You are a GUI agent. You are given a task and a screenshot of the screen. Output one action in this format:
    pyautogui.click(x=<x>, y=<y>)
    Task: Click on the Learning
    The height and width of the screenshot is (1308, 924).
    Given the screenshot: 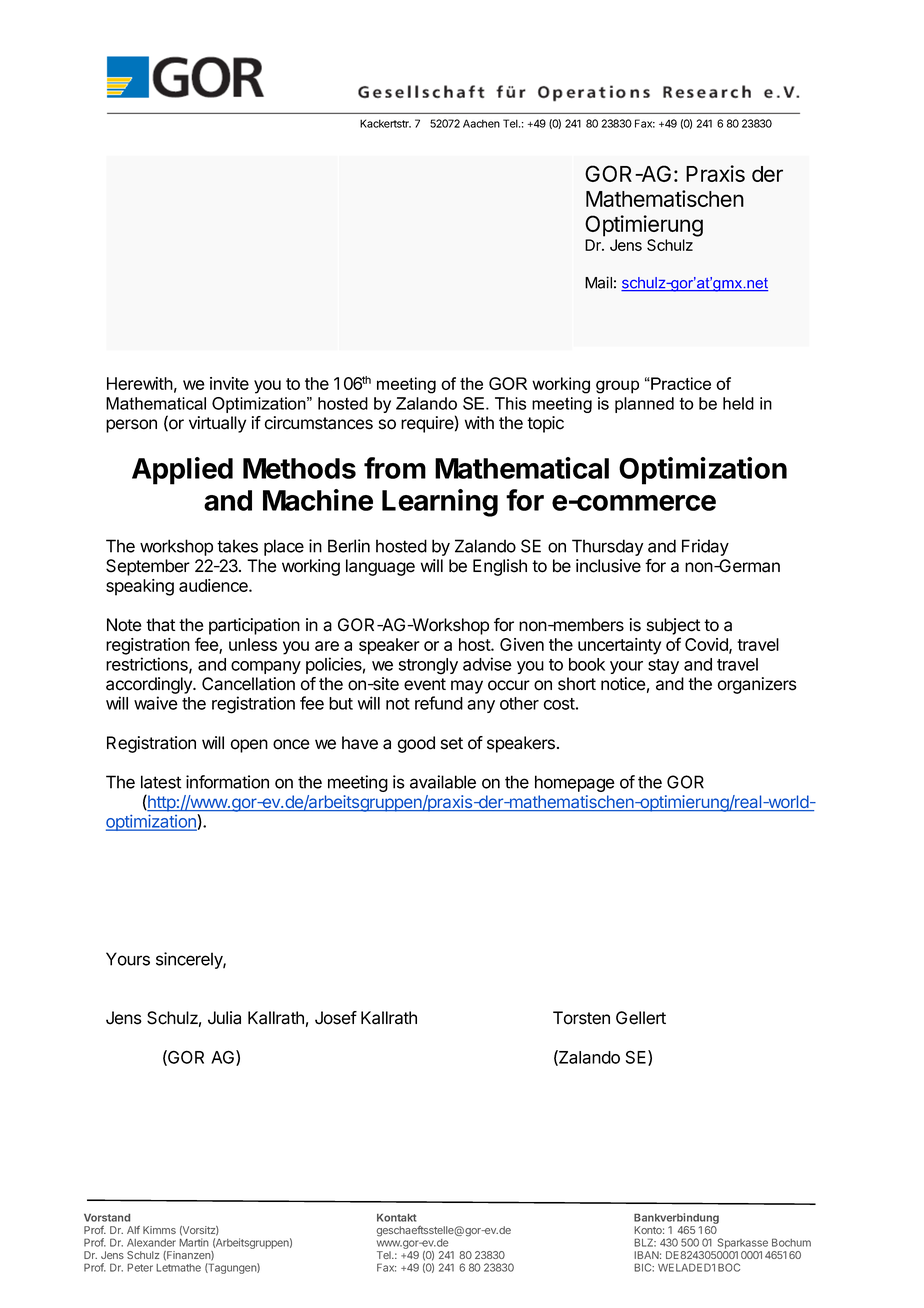 What is the action you would take?
    pyautogui.click(x=440, y=503)
